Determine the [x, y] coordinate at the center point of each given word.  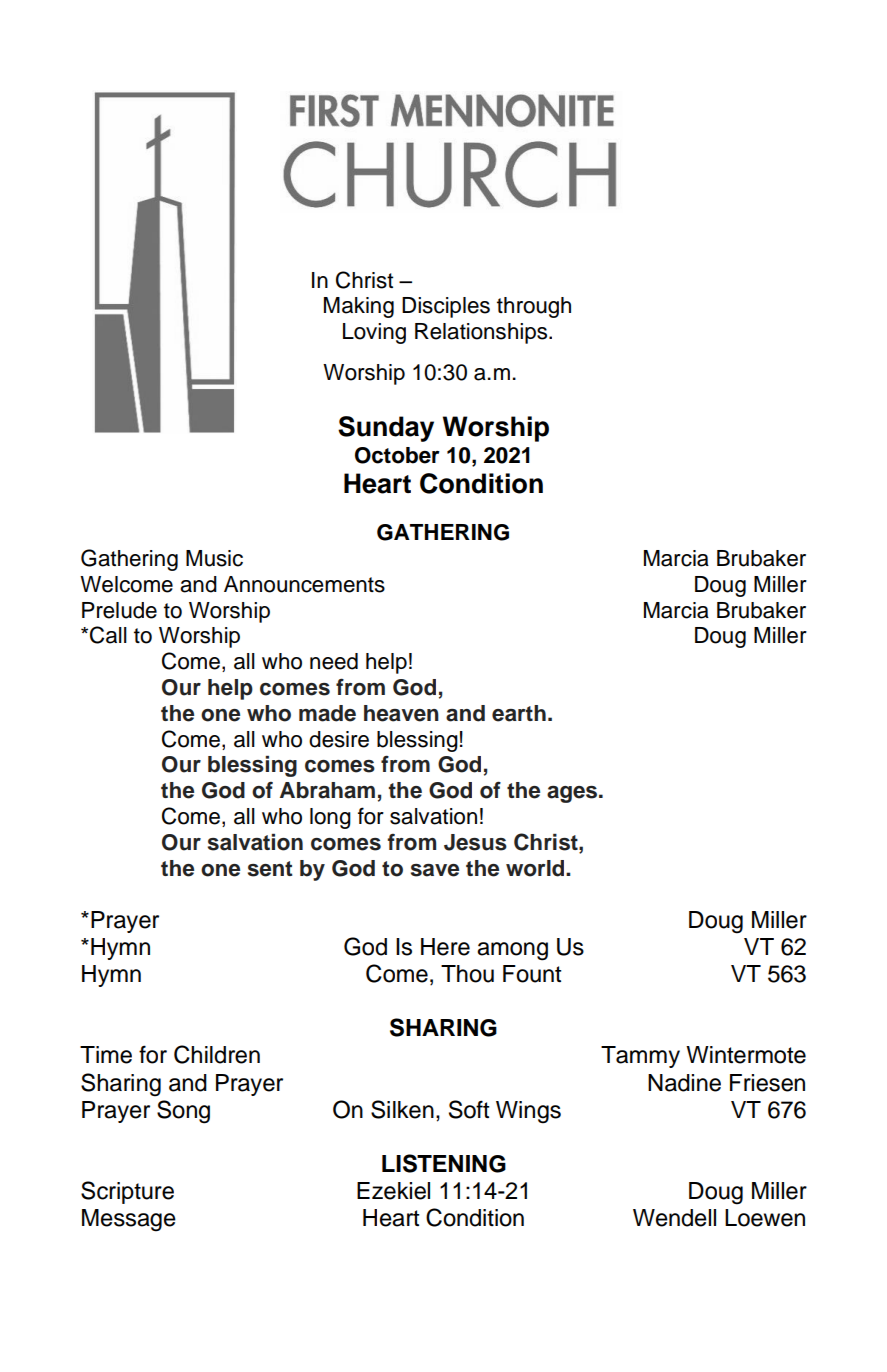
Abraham [327, 790]
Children [217, 1054]
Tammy [640, 1057]
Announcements [304, 584]
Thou [467, 974]
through [534, 307]
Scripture [127, 1192]
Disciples [446, 307]
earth [519, 713]
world [536, 868]
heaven [401, 713]
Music [214, 558]
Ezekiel [393, 1191]
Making [359, 307]
